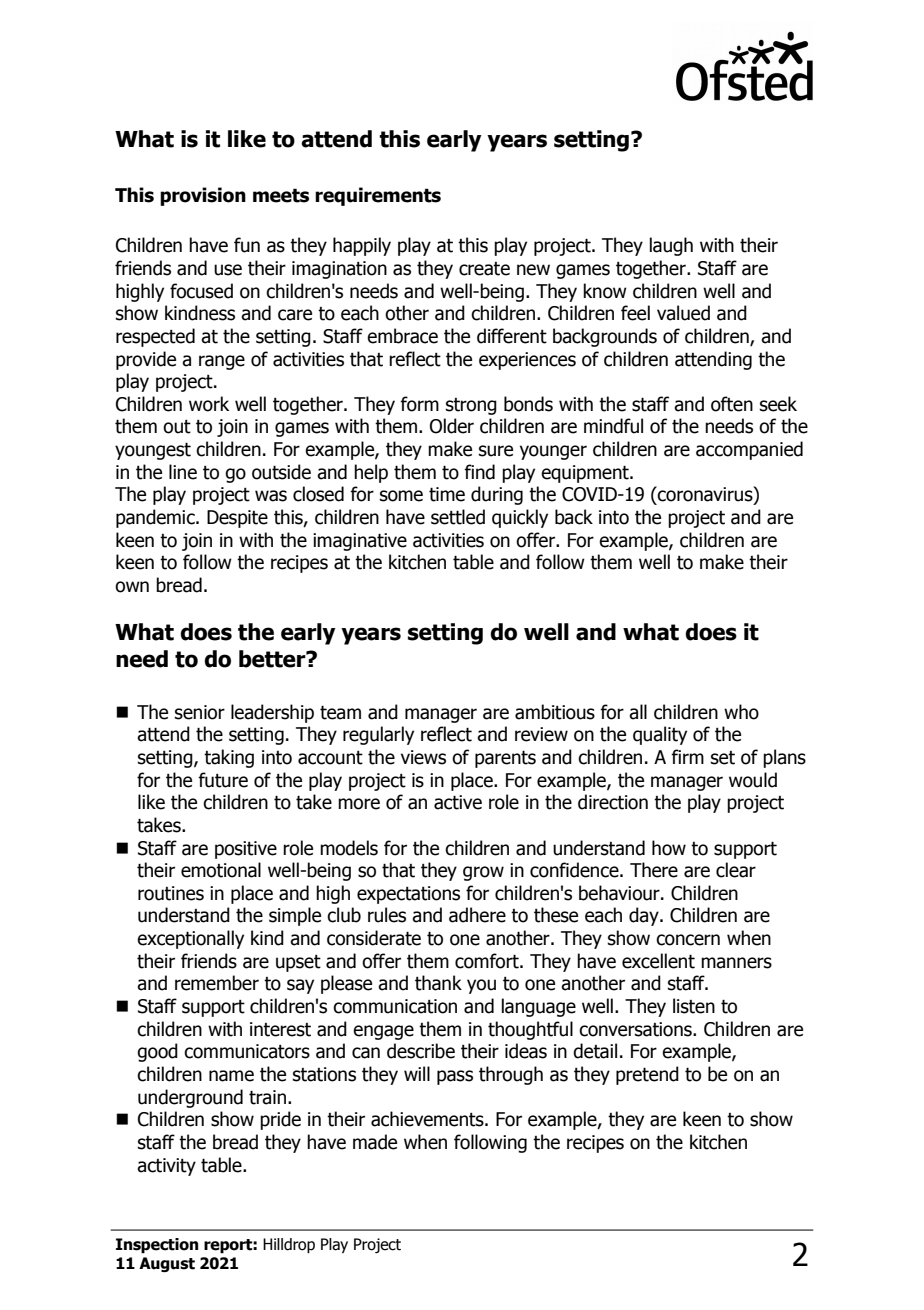 The width and height of the page is (924, 1310). I want to click on accompanied, so click(749, 450).
